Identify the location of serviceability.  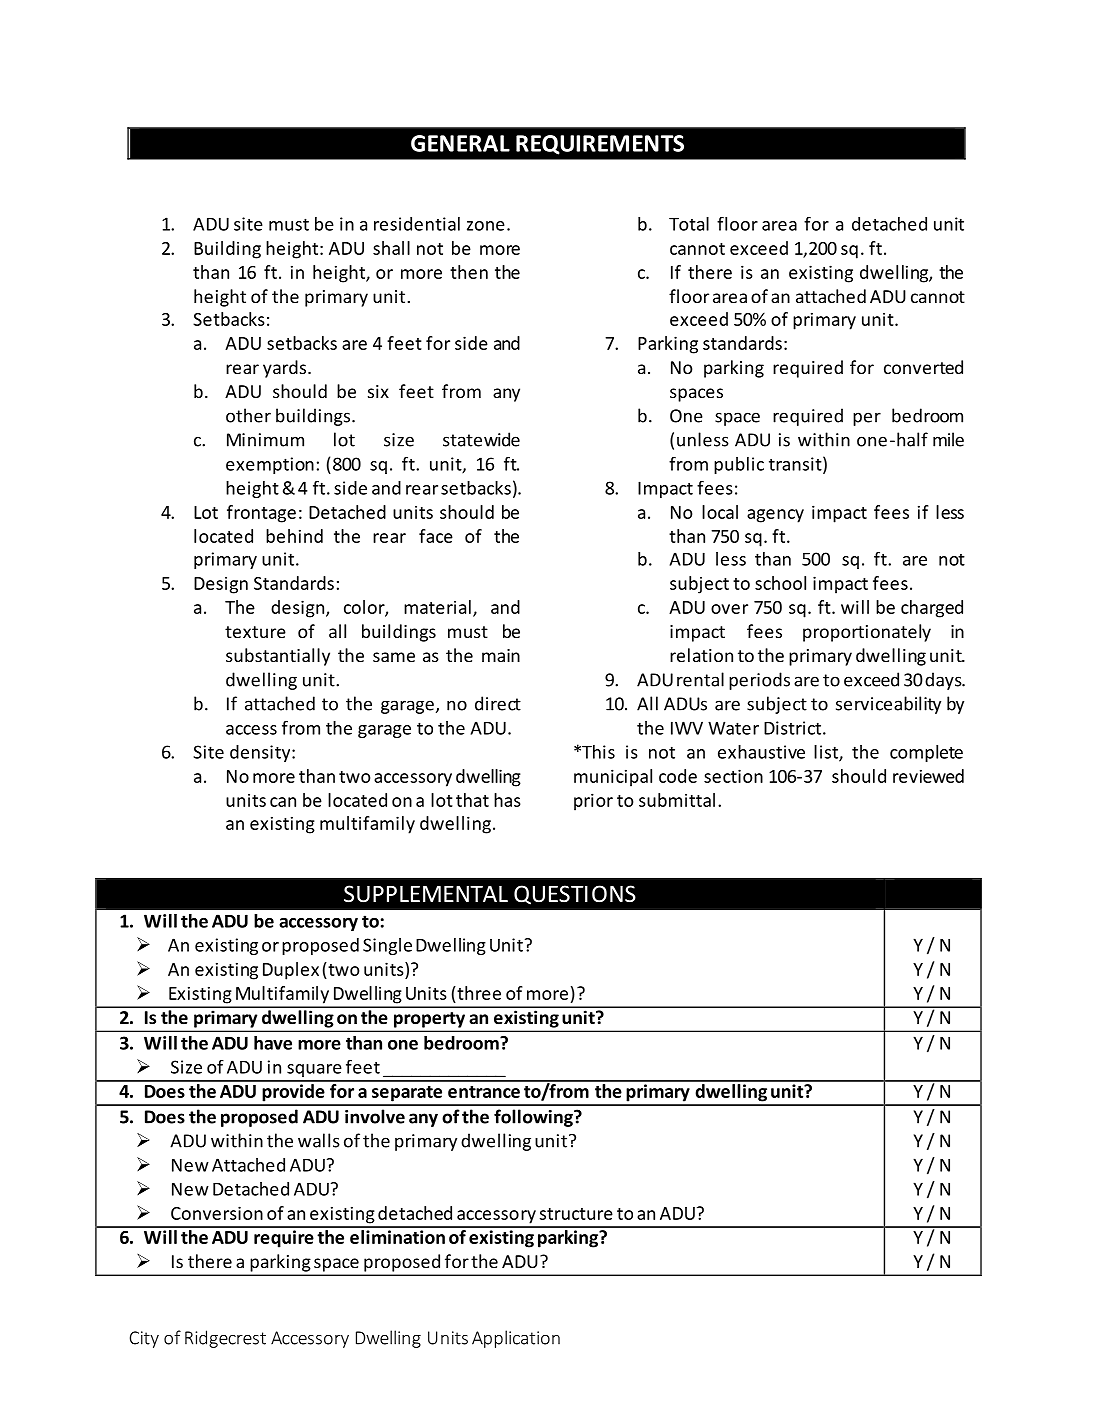
(888, 705).
